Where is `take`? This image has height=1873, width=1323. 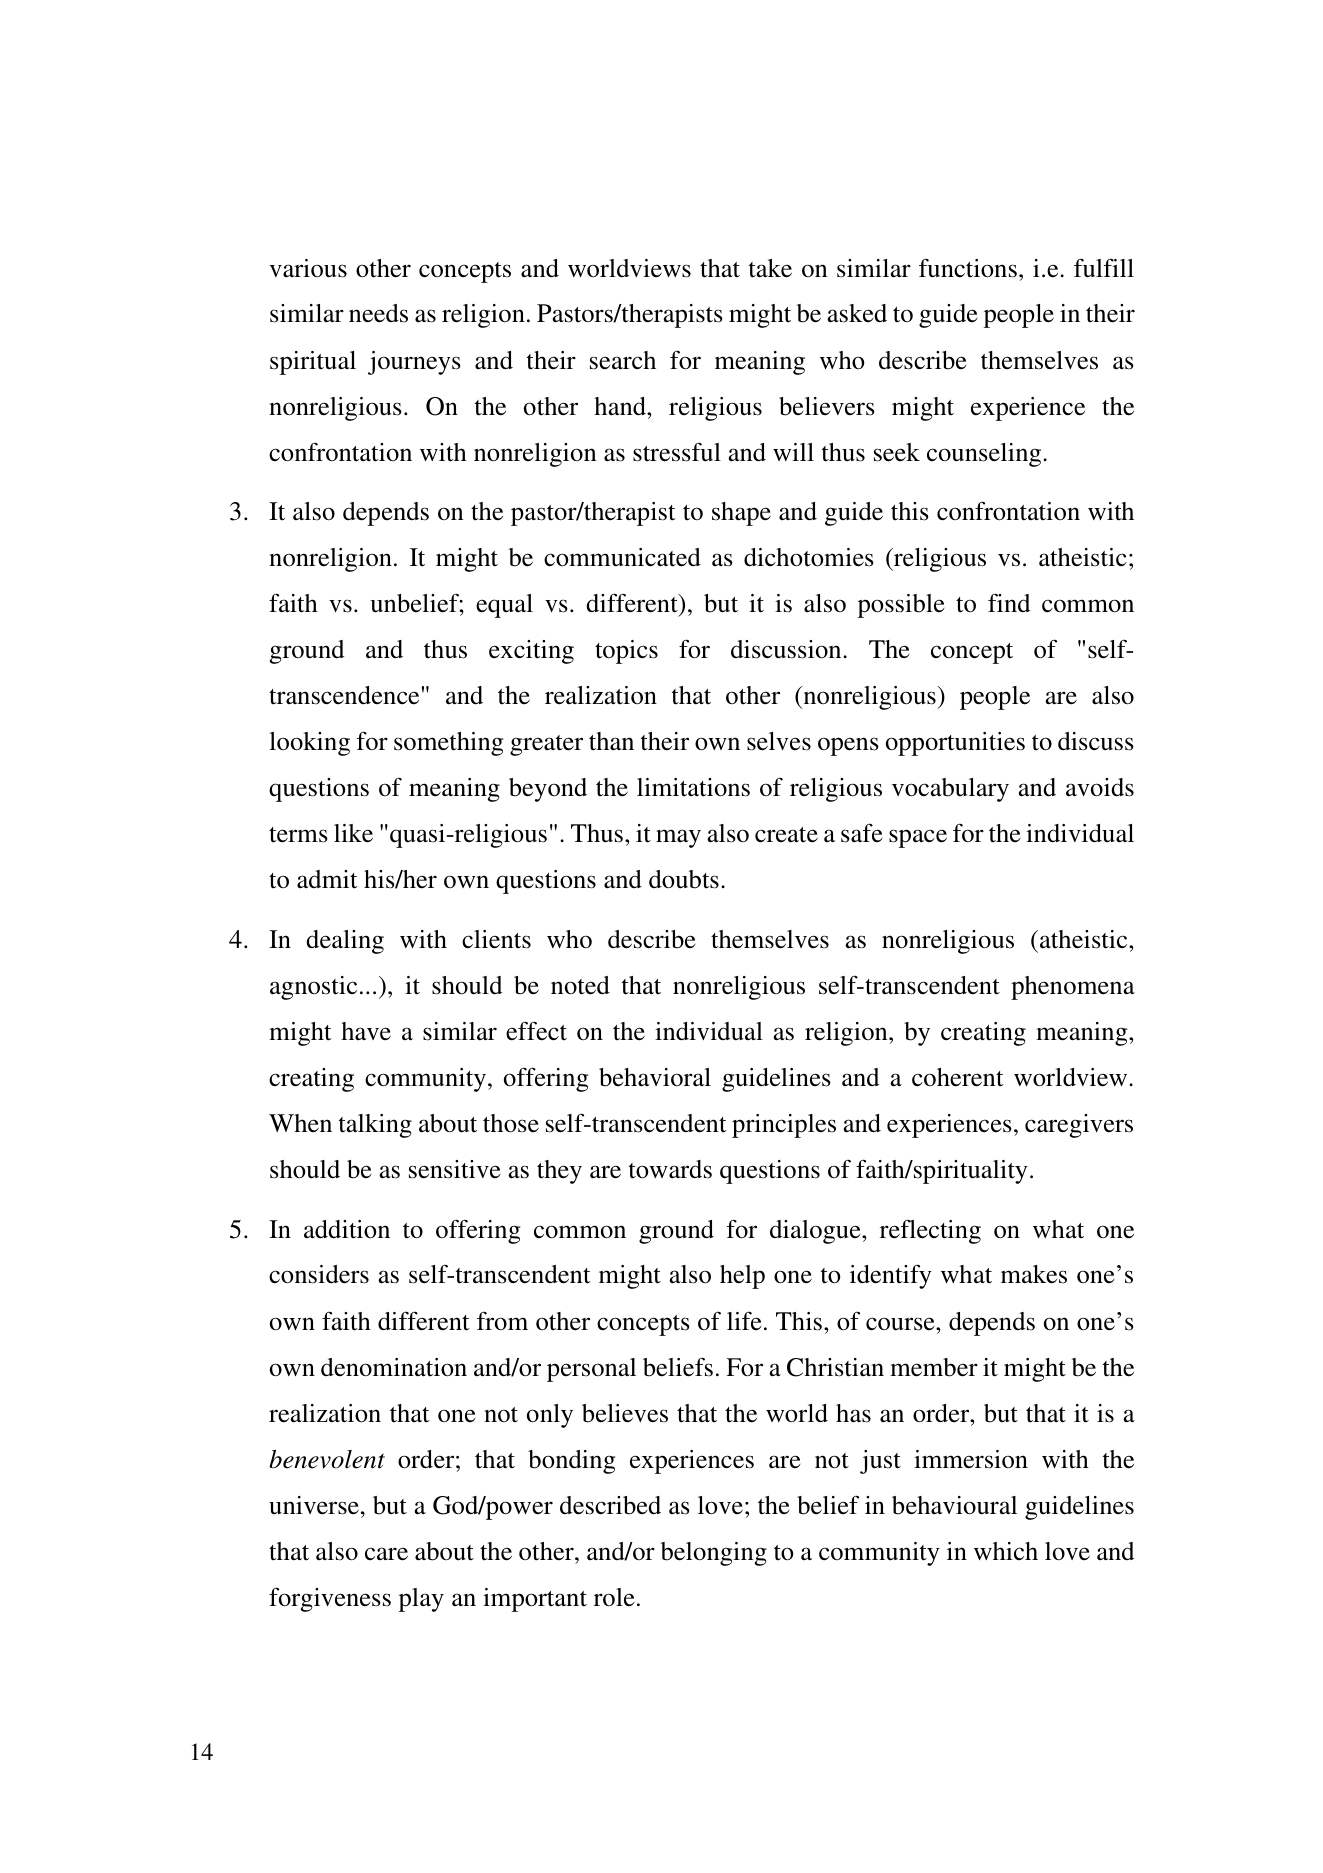 take is located at coordinates (770, 268).
